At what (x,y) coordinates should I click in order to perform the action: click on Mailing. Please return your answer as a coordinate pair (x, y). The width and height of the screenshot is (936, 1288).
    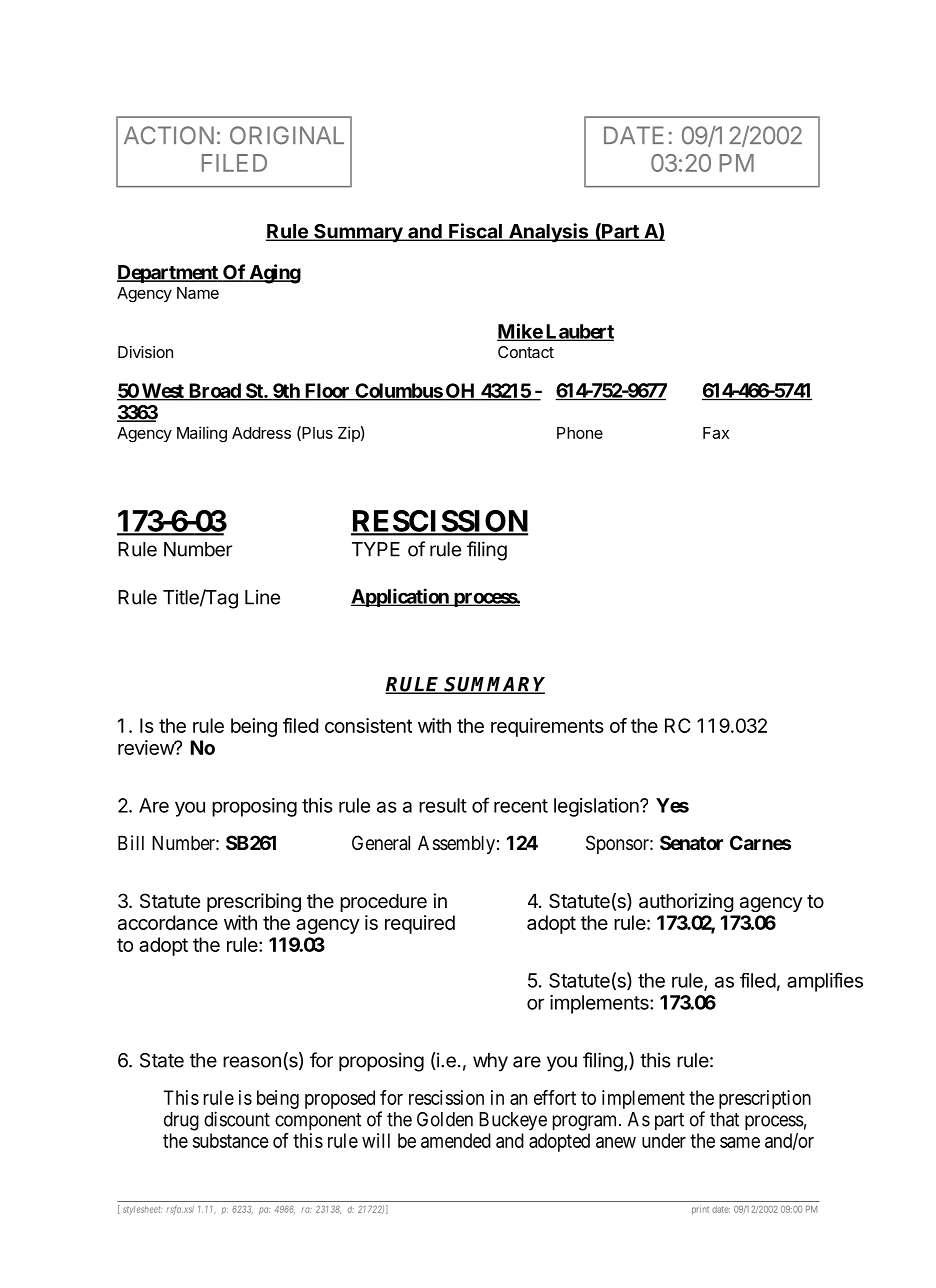
    Looking at the image, I should click on (202, 434).
